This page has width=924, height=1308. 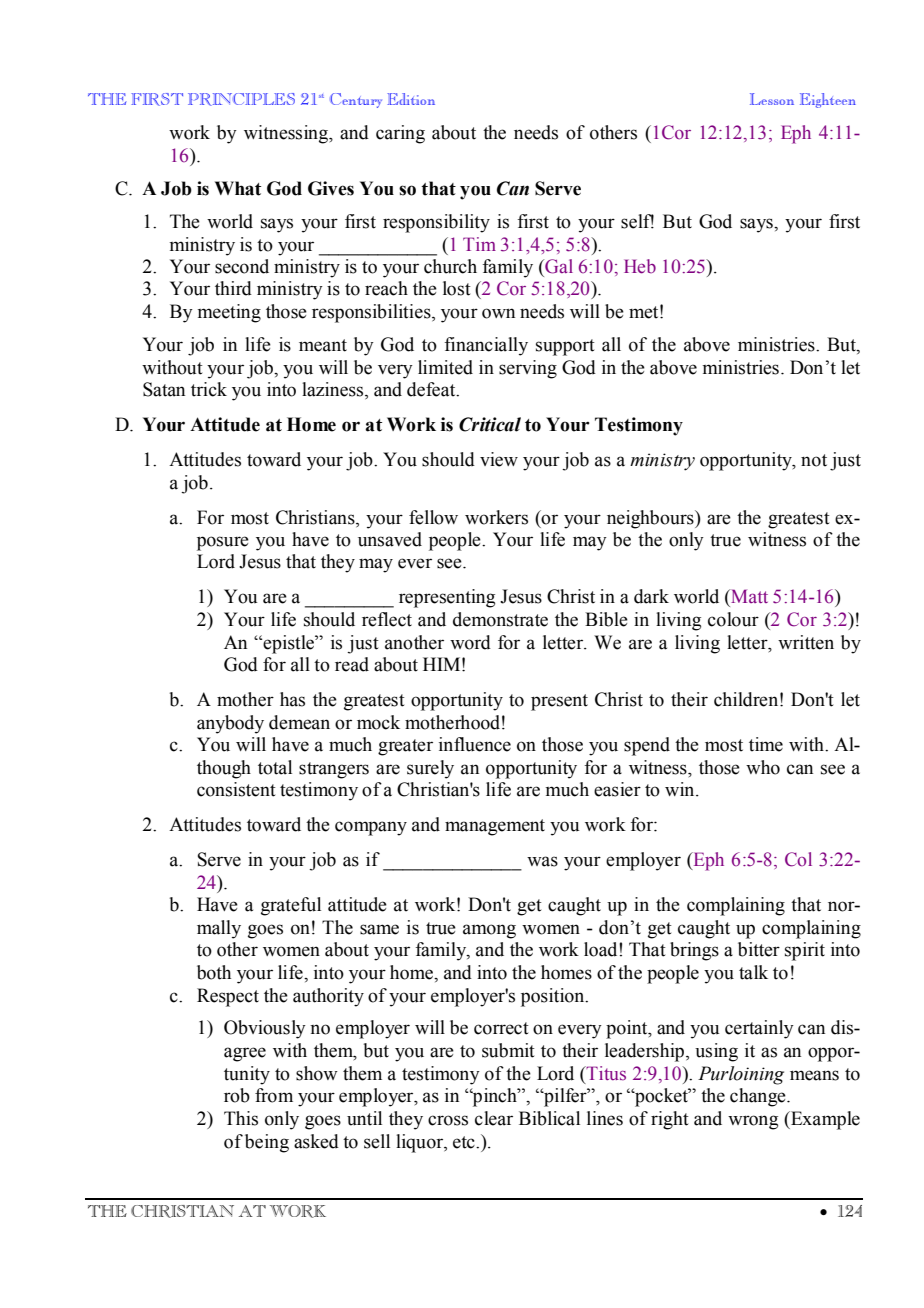 What do you see at coordinates (411, 99) in the page?
I see `Edition` at bounding box center [411, 99].
